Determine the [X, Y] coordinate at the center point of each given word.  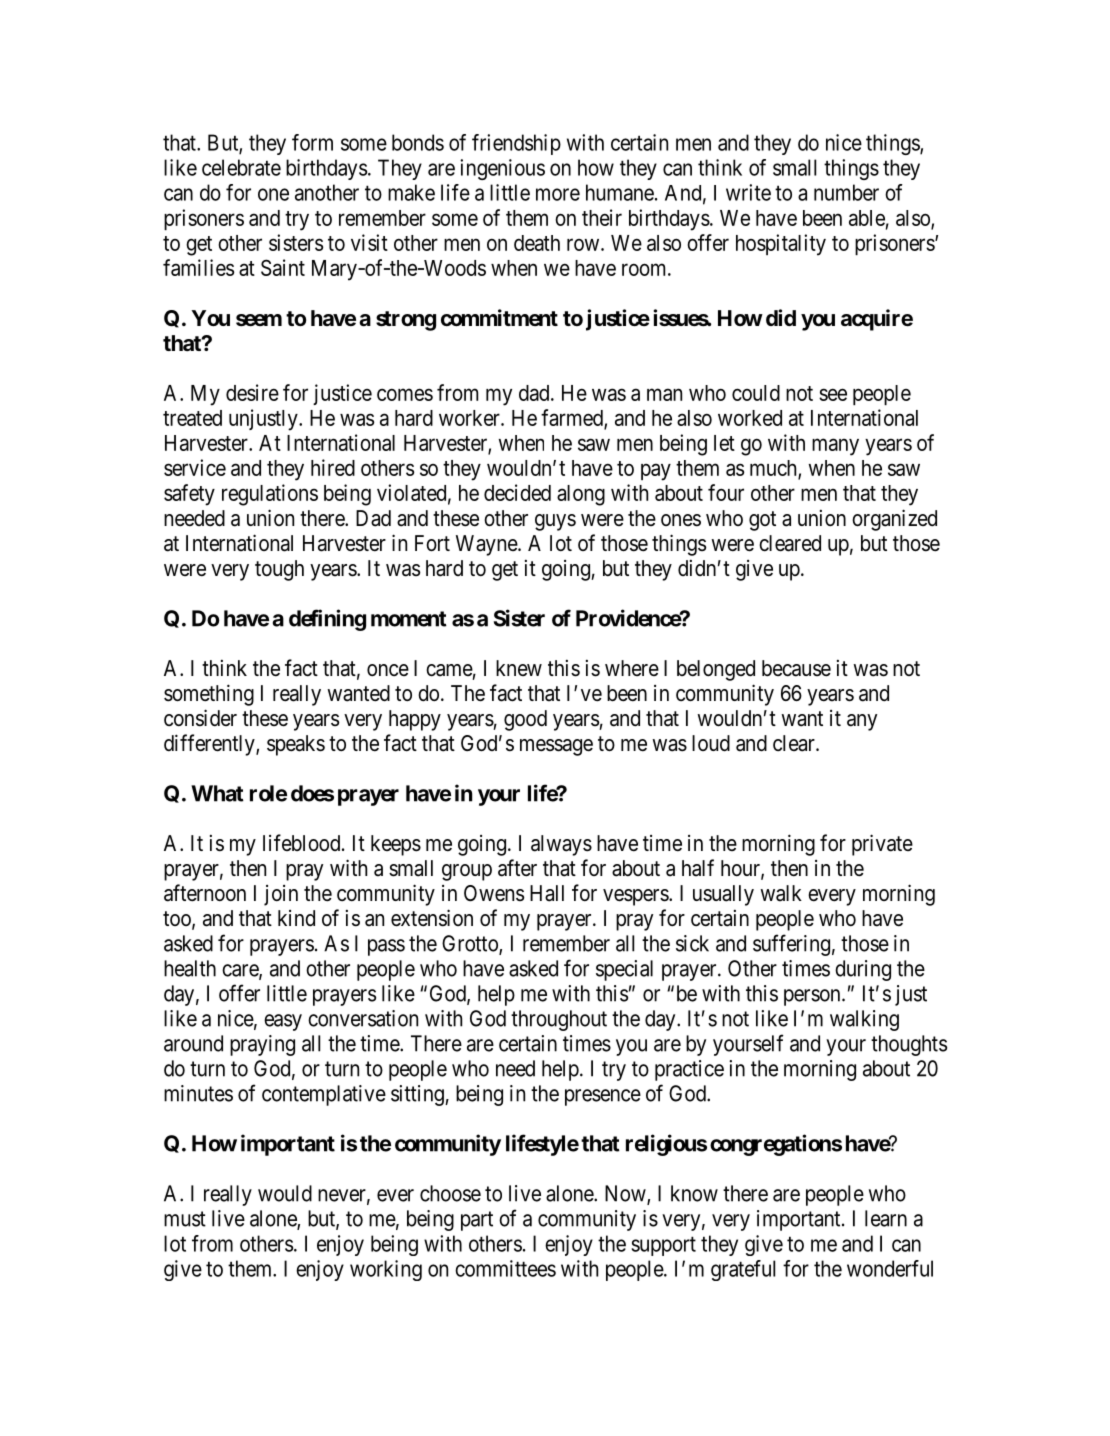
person [813, 997]
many [835, 447]
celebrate [241, 167]
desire [252, 392]
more [558, 194]
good [525, 720]
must [185, 1219]
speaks [296, 745]
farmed [573, 418]
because [796, 668]
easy [283, 1022]
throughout [559, 1020]
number [846, 192]
